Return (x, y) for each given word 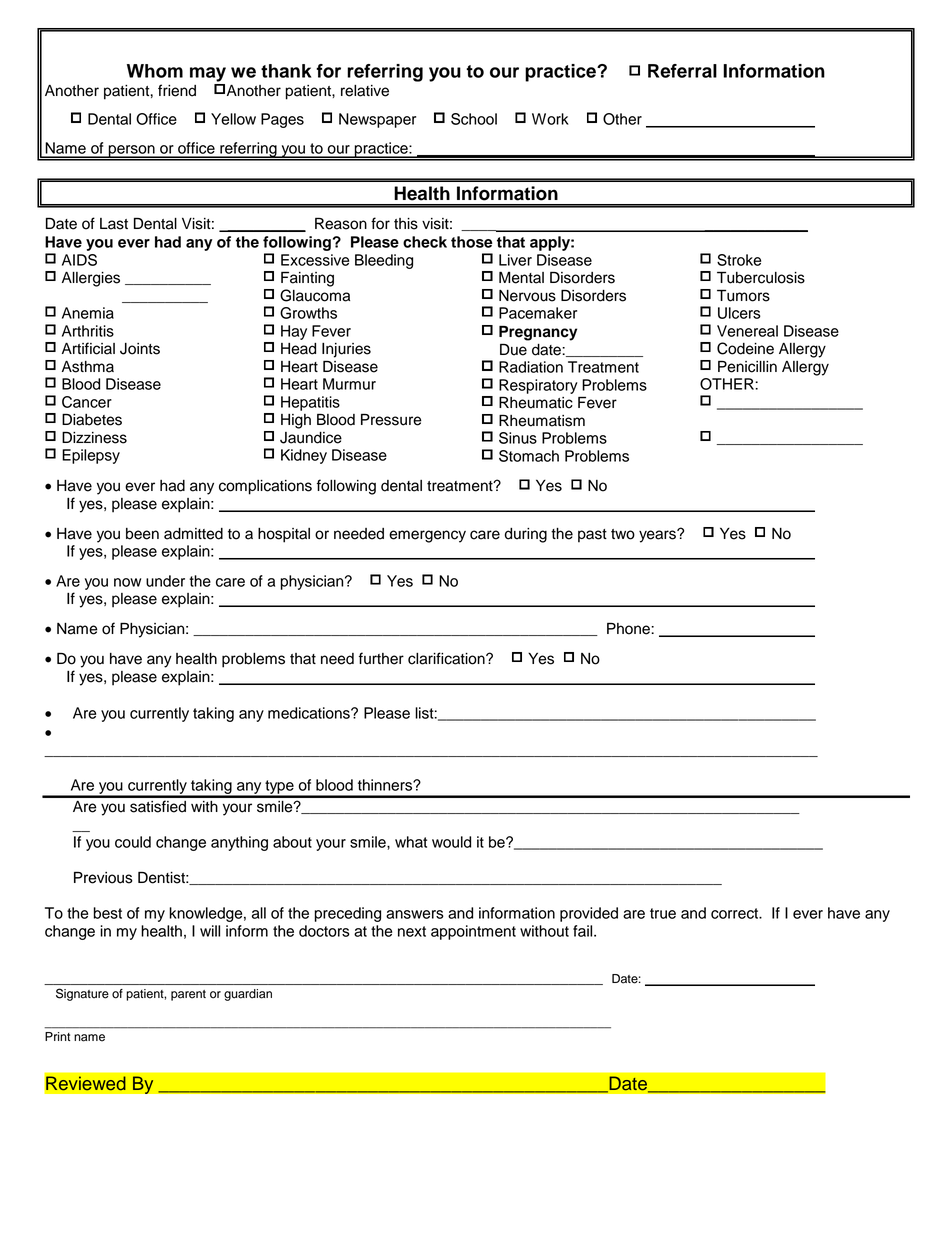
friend (177, 90)
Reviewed (86, 1083)
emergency (427, 536)
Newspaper (377, 120)
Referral (682, 71)
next (412, 931)
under (165, 581)
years (658, 536)
